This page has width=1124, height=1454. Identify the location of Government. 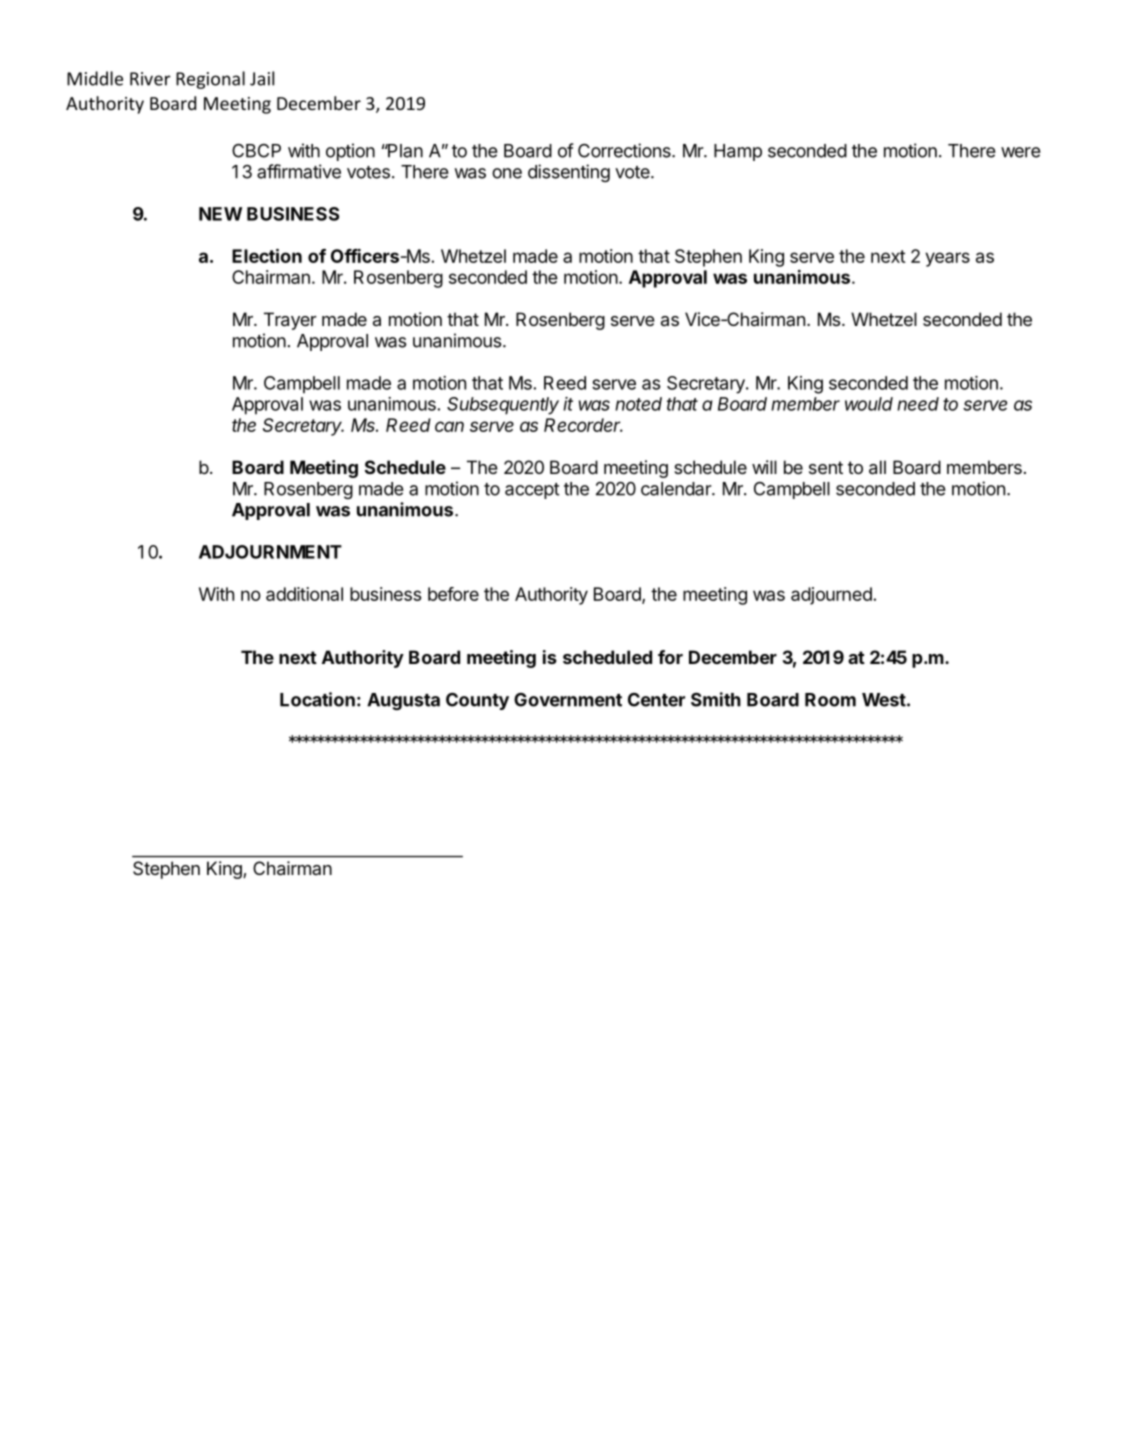
(568, 700).
